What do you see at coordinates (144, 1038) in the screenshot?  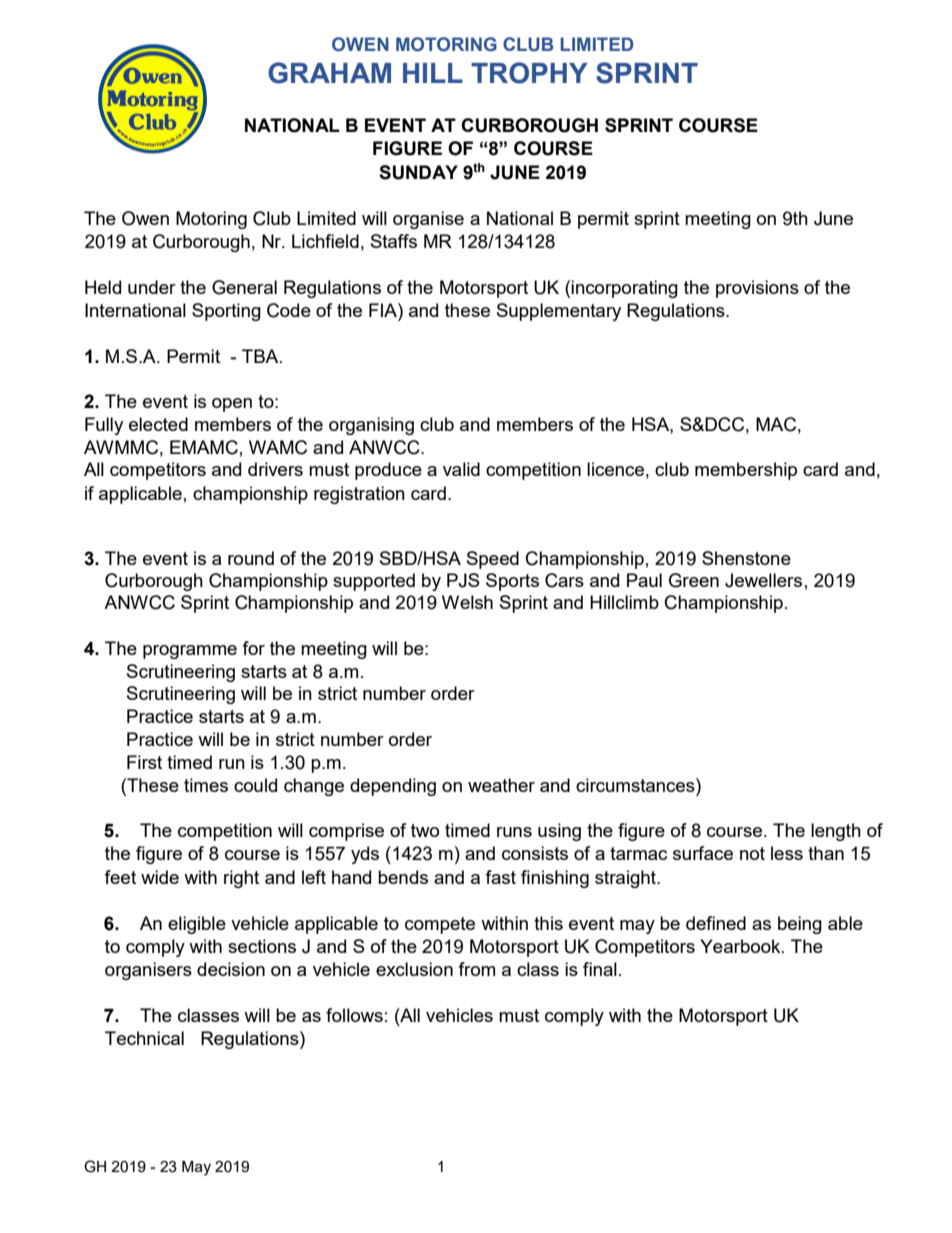 I see `Technical` at bounding box center [144, 1038].
